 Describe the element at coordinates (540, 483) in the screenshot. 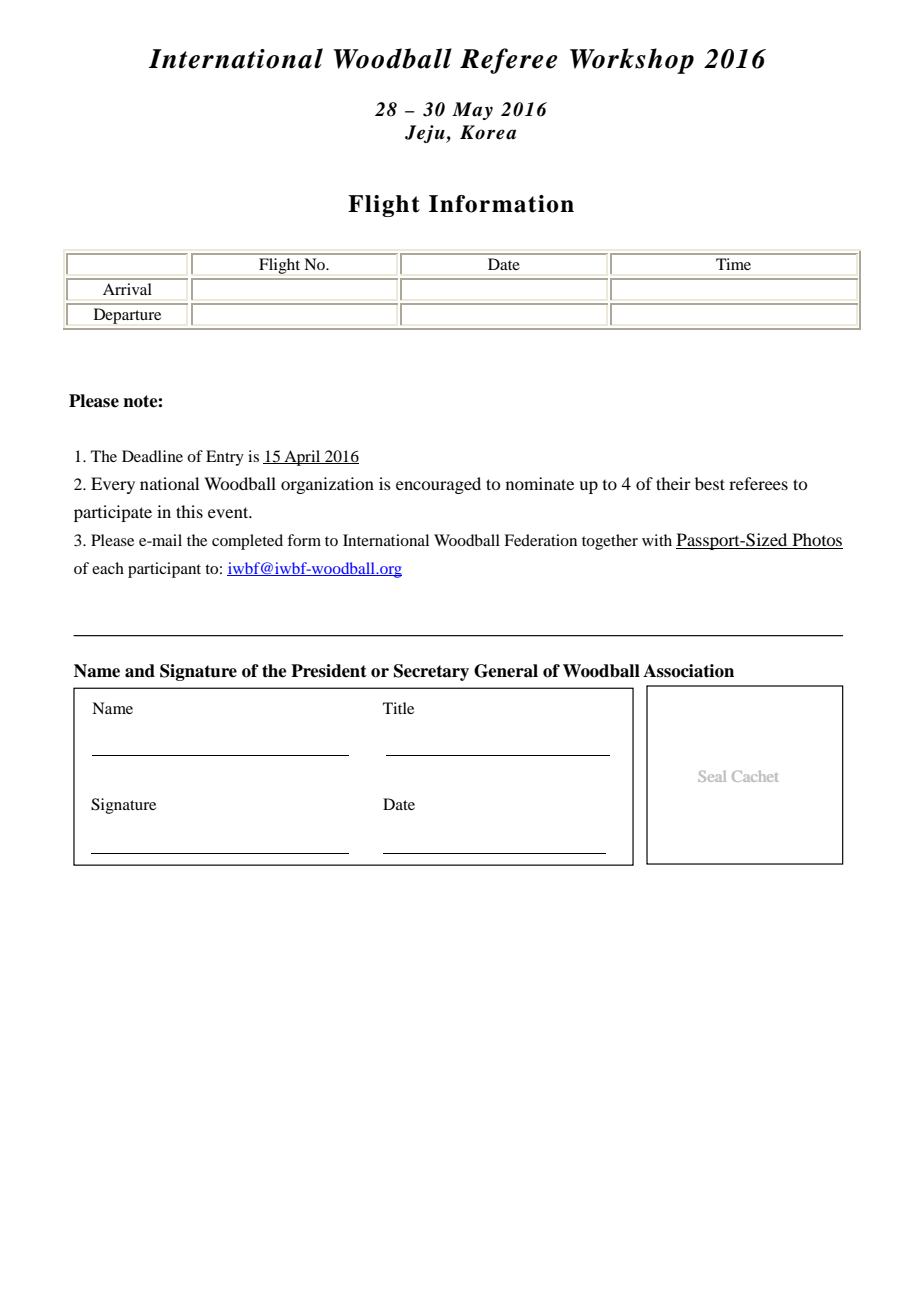

I see `nominate` at that location.
